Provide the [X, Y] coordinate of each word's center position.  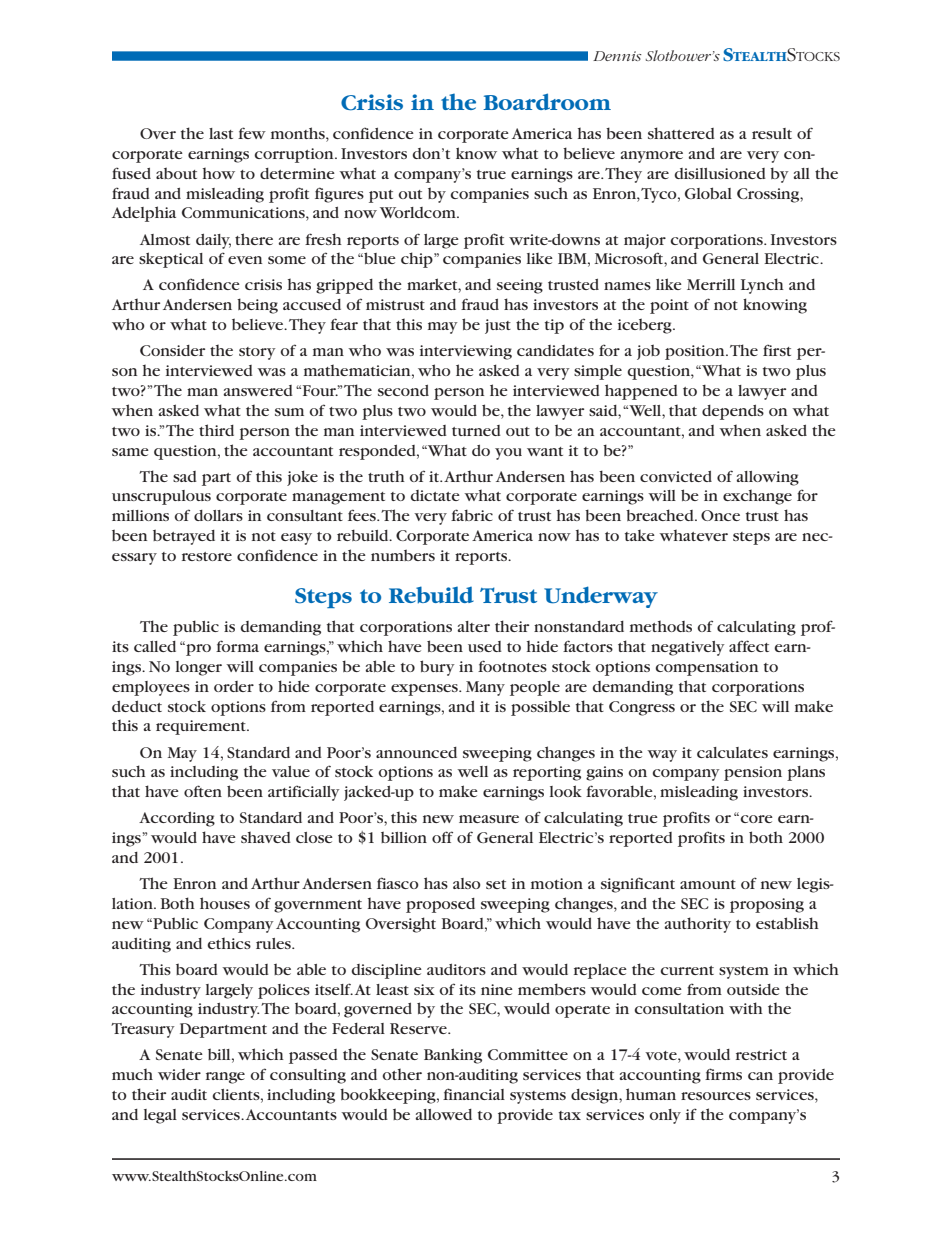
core [756, 819]
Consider [172, 350]
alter [474, 626]
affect [749, 646]
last [221, 133]
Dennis [617, 56]
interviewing [466, 352]
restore [207, 556]
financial [474, 1094]
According [177, 819]
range [225, 1078]
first [777, 350]
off [442, 837]
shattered [681, 133]
